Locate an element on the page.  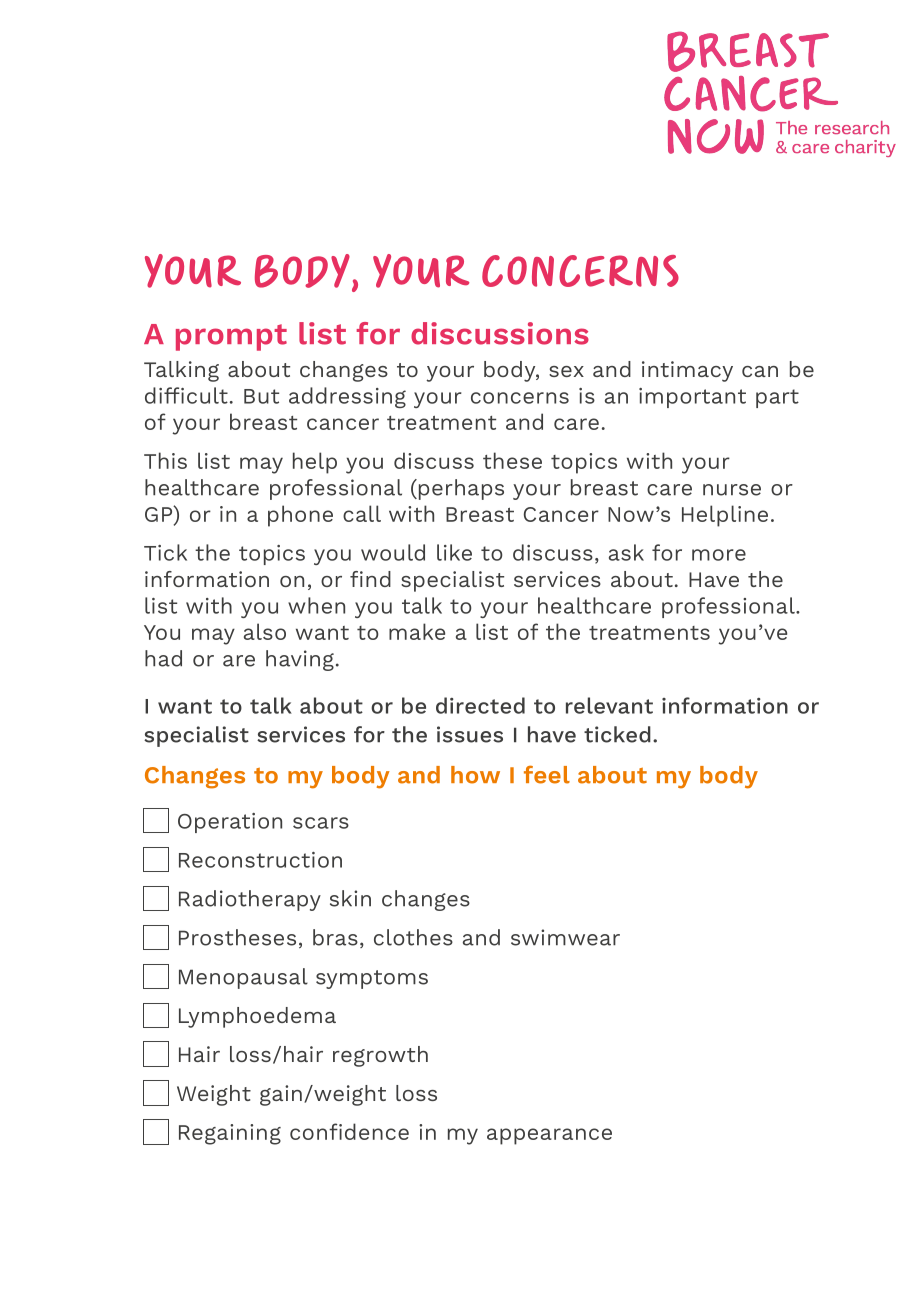
intimacy is located at coordinates (687, 371).
